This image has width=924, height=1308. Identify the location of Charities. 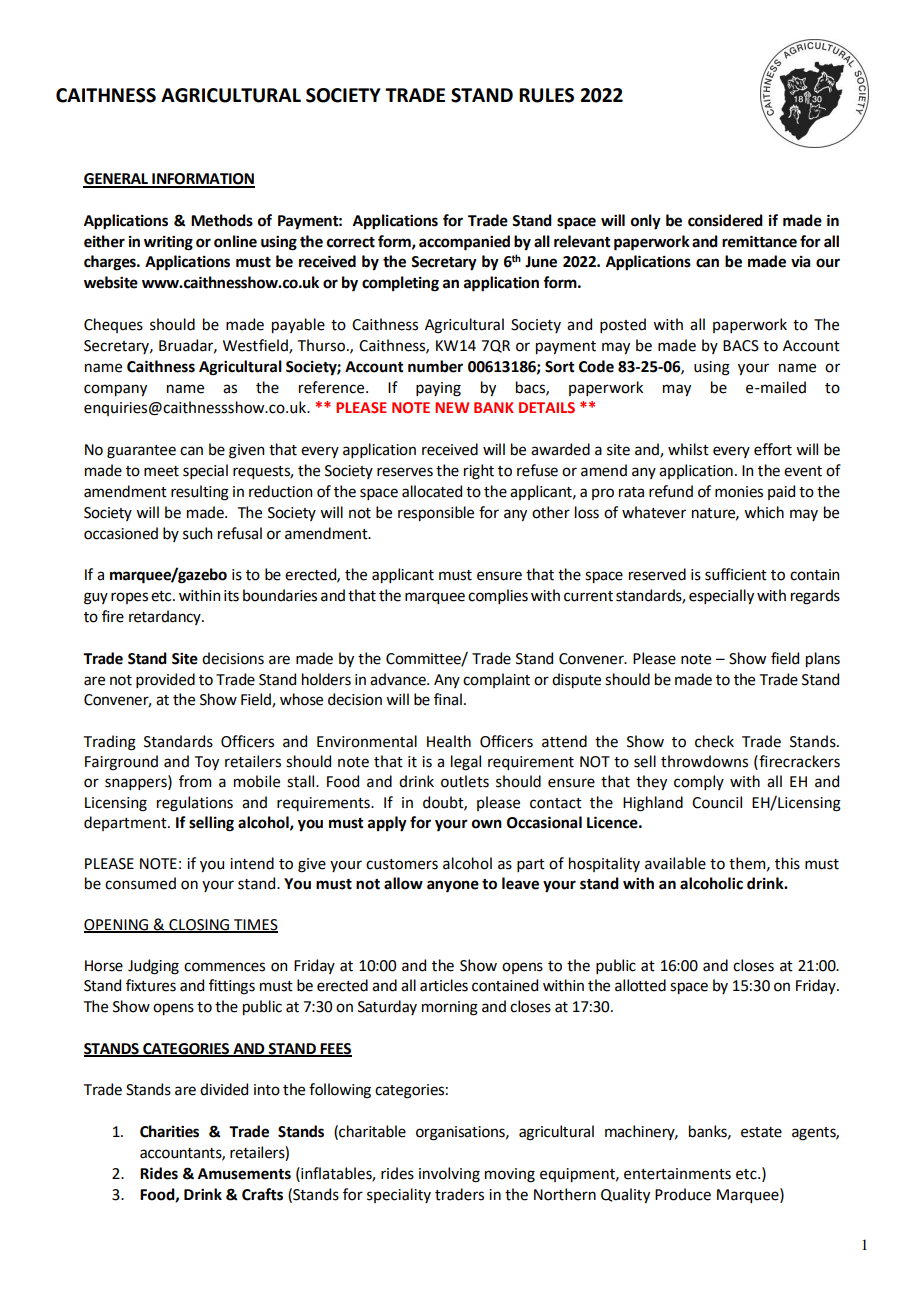
(169, 1131).
